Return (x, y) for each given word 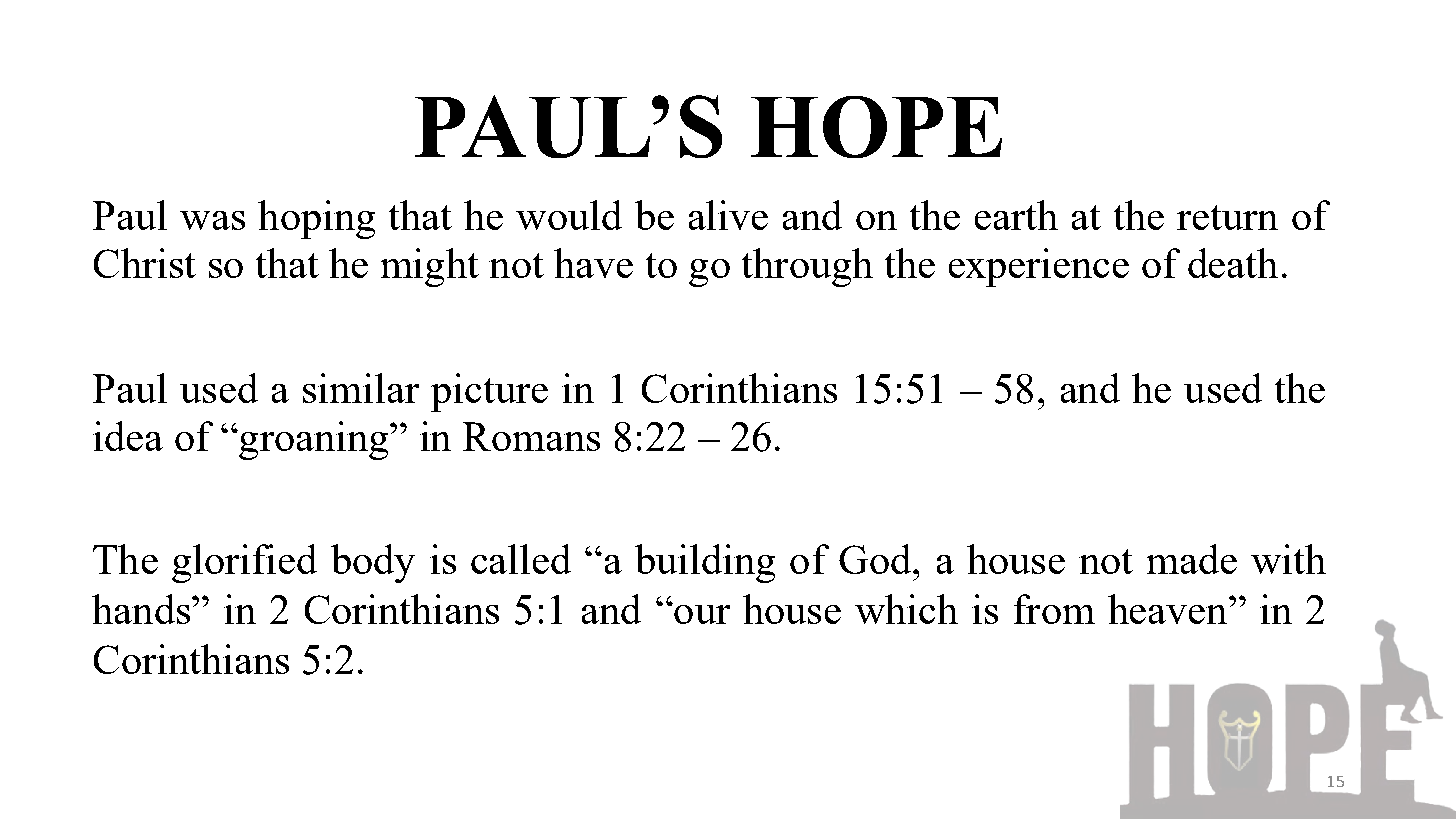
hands (141, 609)
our (701, 613)
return (1227, 217)
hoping (316, 219)
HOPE (876, 127)
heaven (1169, 609)
